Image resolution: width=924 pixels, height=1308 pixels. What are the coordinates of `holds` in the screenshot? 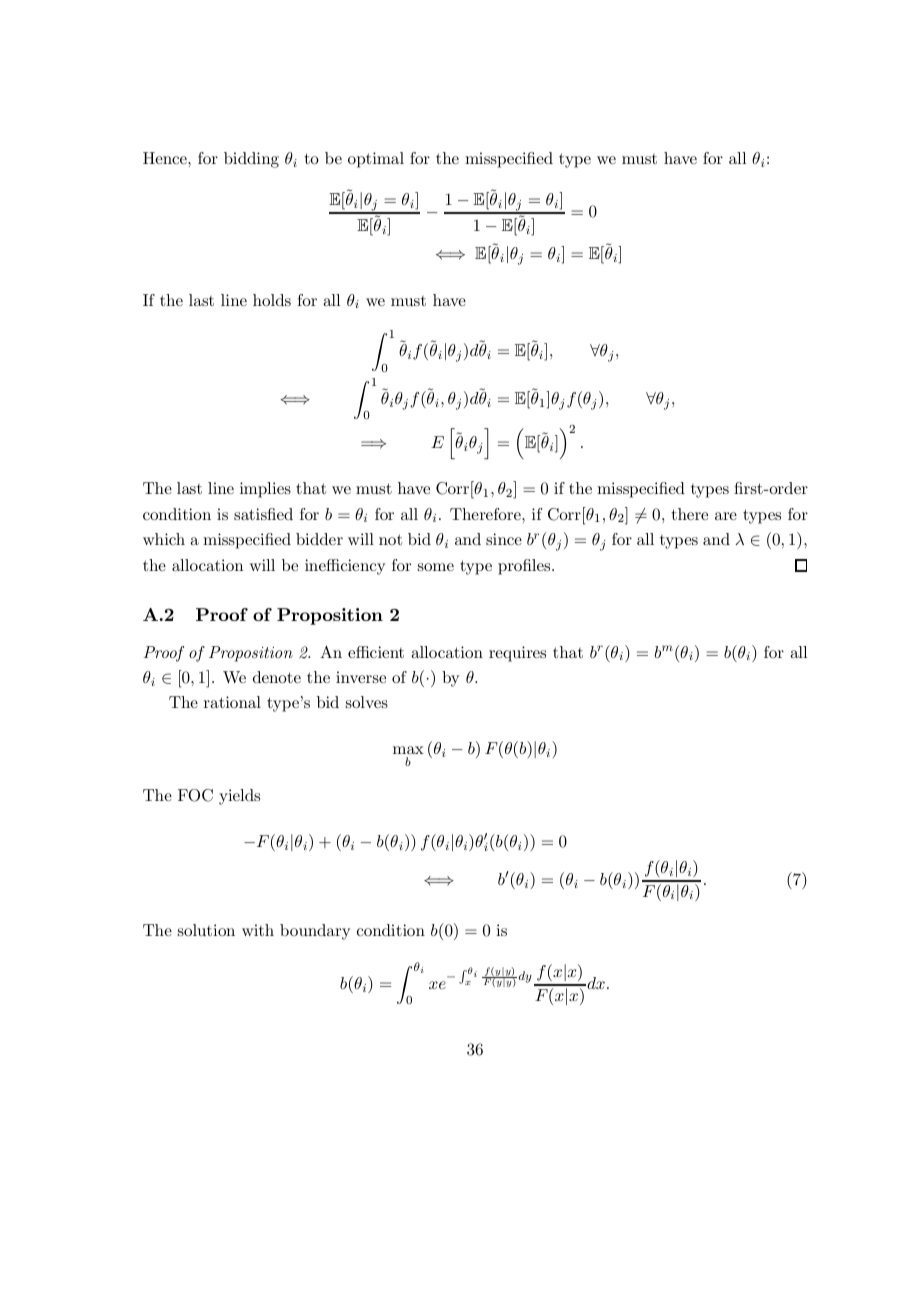 It's located at (272, 300).
